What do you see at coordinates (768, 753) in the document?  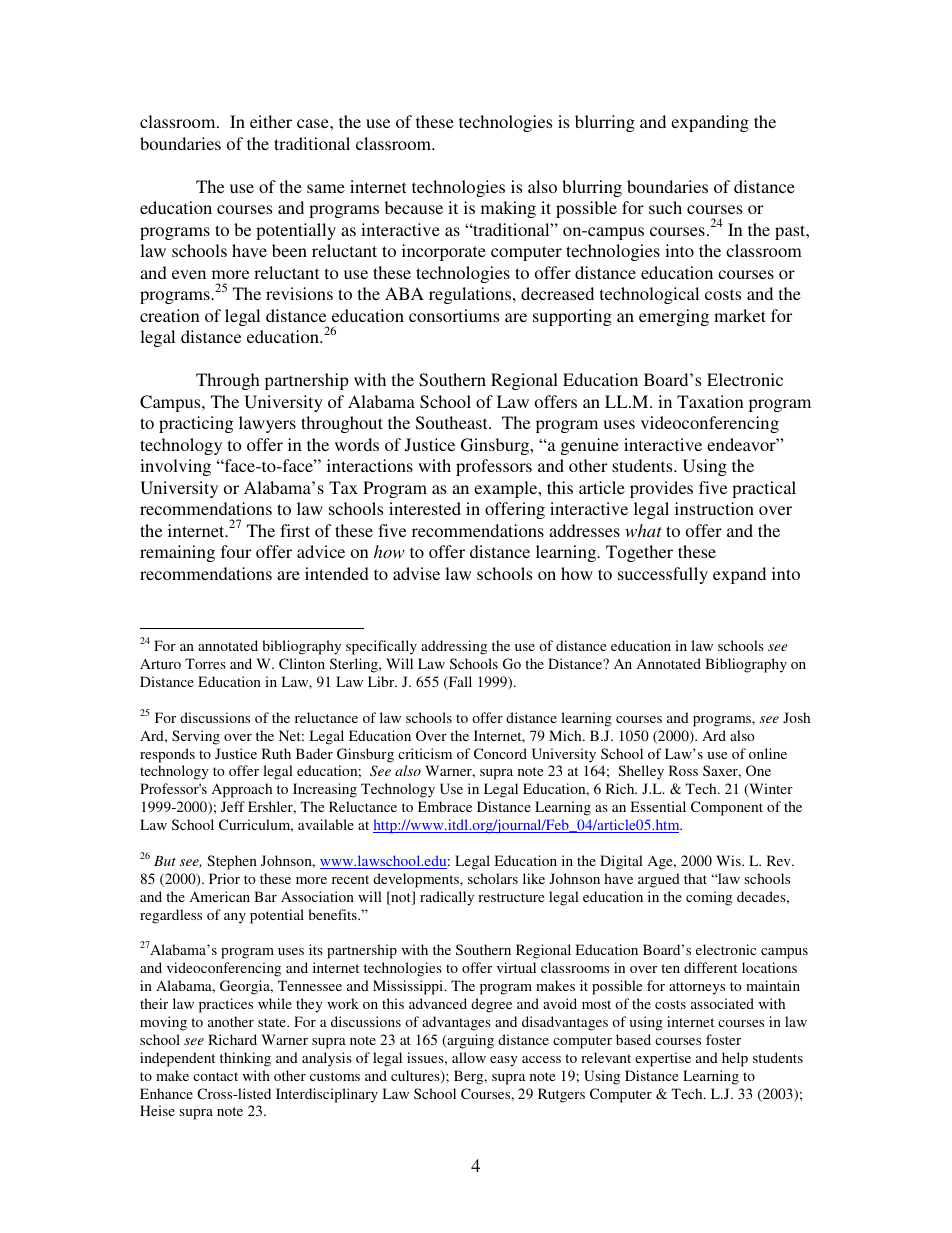 I see `online` at bounding box center [768, 753].
